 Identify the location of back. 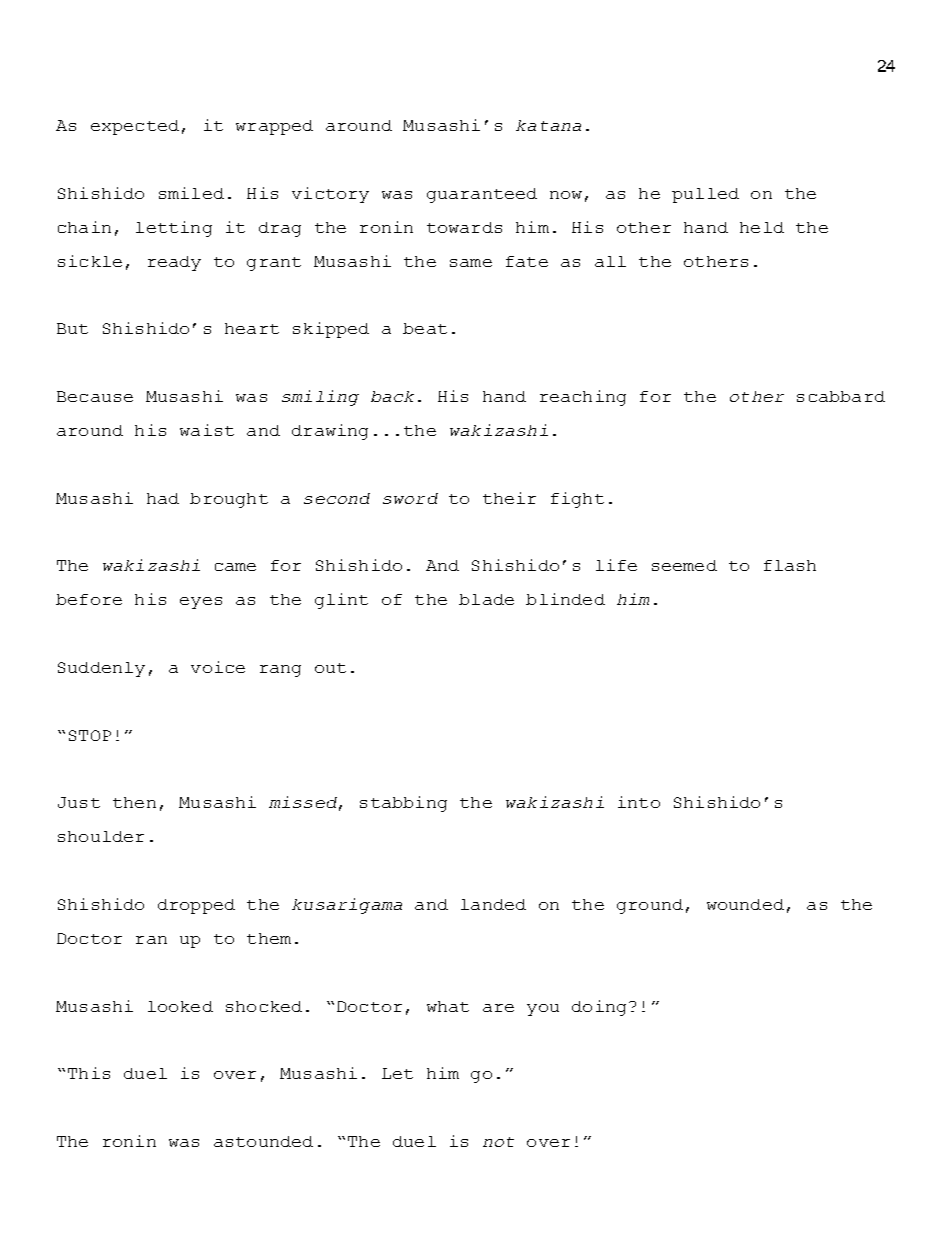
(392, 396).
